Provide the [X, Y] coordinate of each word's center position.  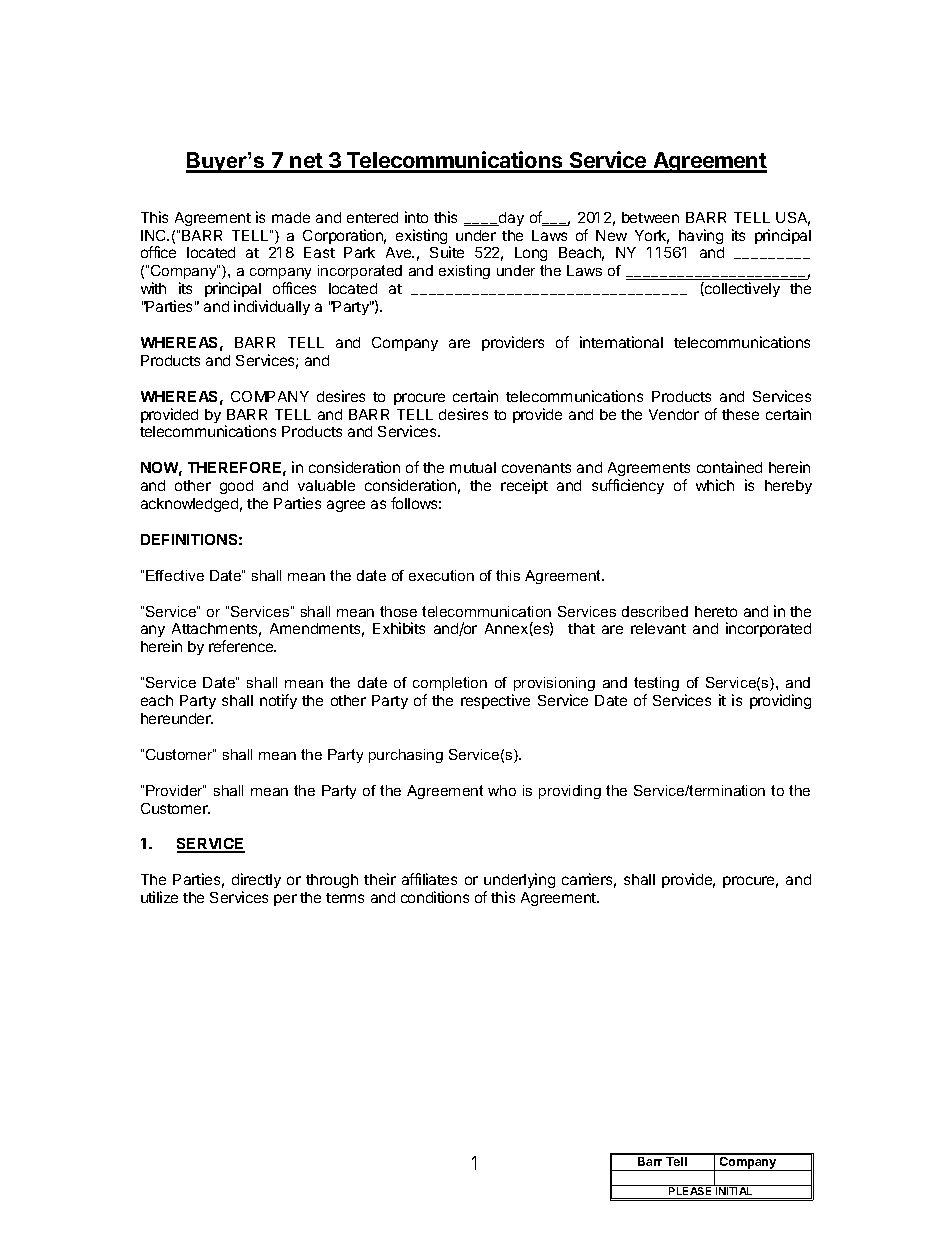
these [740, 414]
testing [656, 684]
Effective [175, 575]
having [701, 236]
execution [441, 575]
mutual [473, 467]
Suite [447, 252]
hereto [716, 611]
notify [278, 701]
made [291, 217]
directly [256, 880]
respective [495, 701]
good [236, 487]
